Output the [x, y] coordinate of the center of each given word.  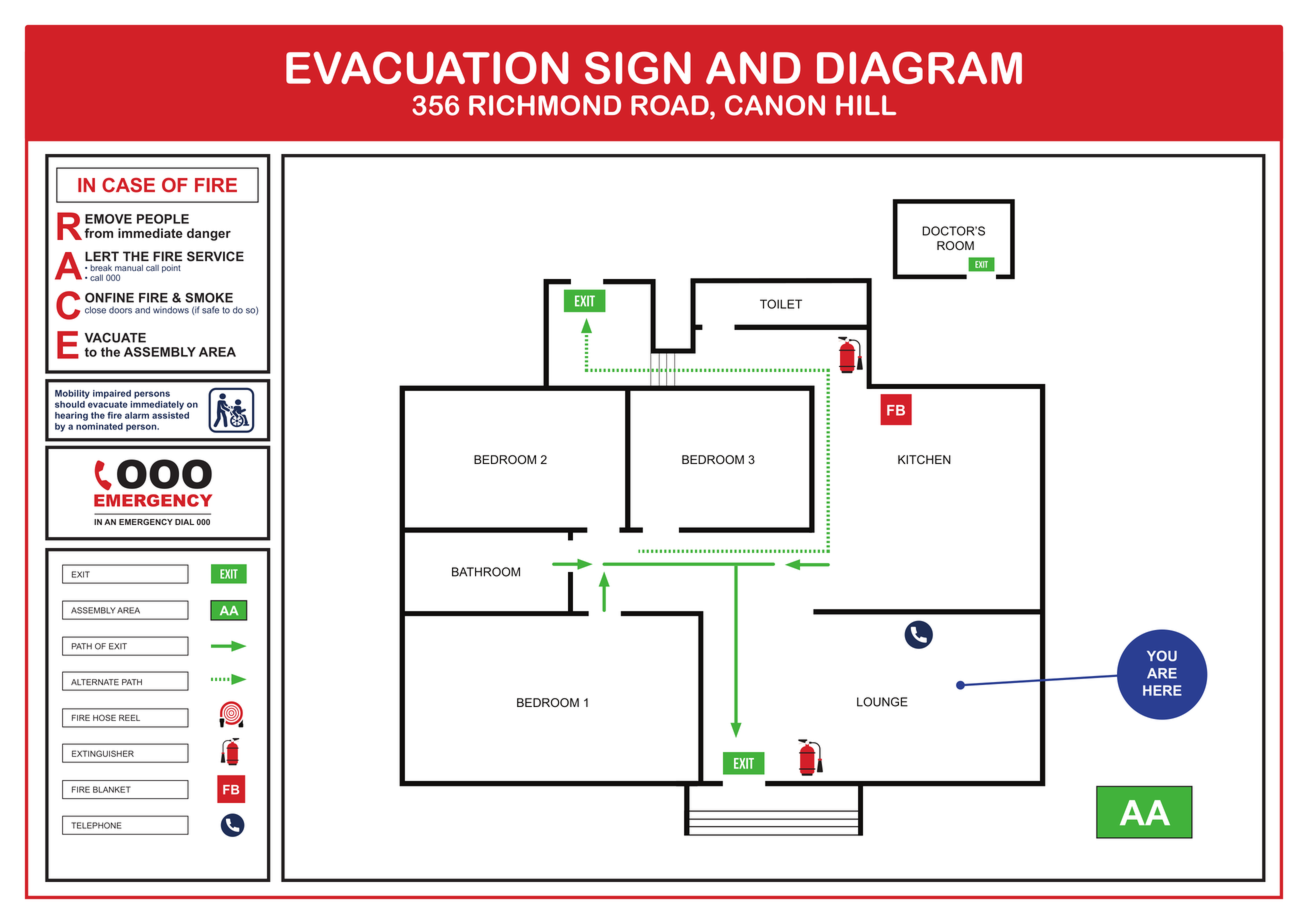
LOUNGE [882, 702]
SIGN [638, 67]
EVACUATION [427, 67]
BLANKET [112, 789]
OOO [164, 474]
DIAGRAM [919, 67]
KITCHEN [924, 459]
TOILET [781, 304]
